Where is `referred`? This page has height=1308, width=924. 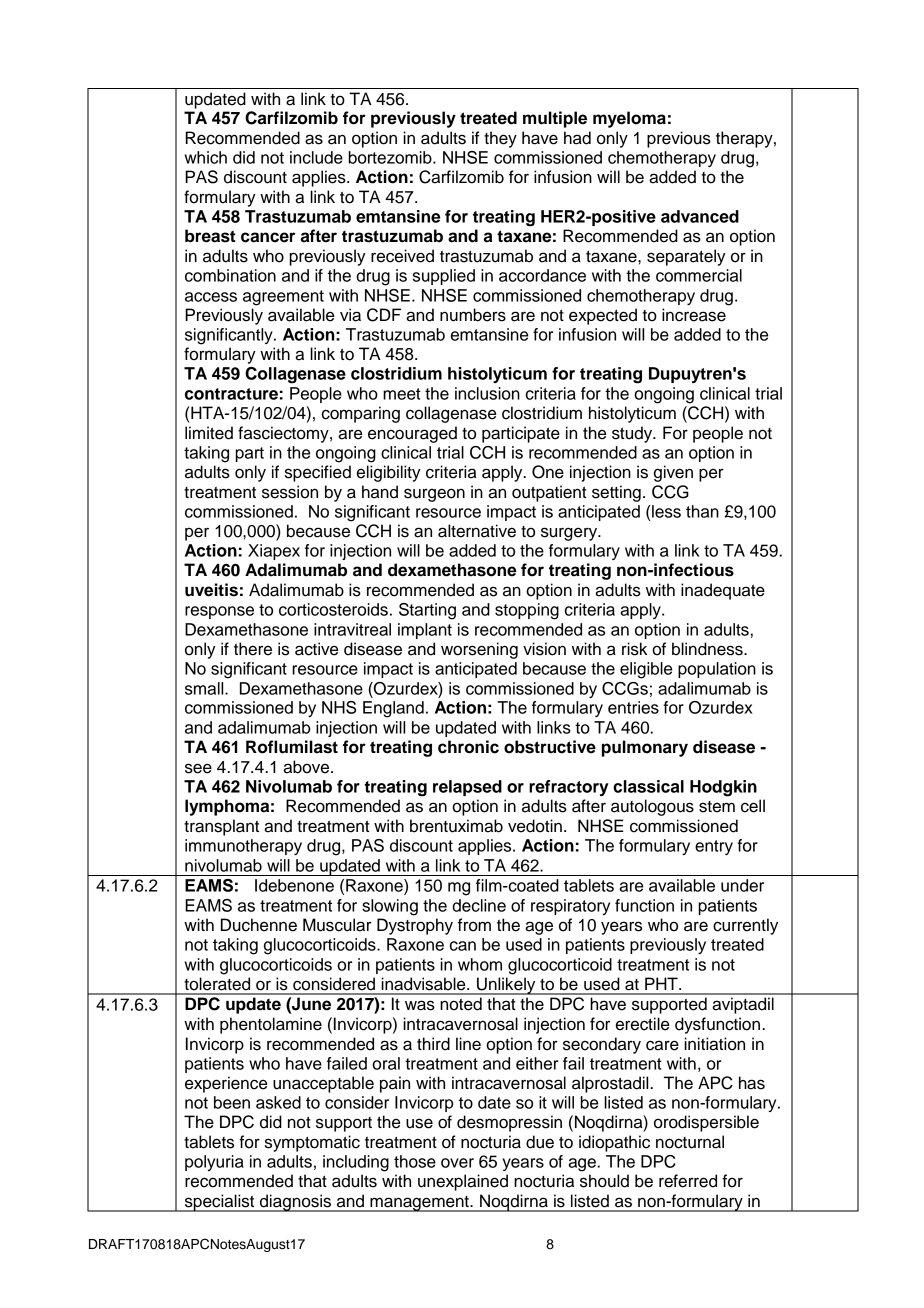
referred is located at coordinates (688, 1181).
